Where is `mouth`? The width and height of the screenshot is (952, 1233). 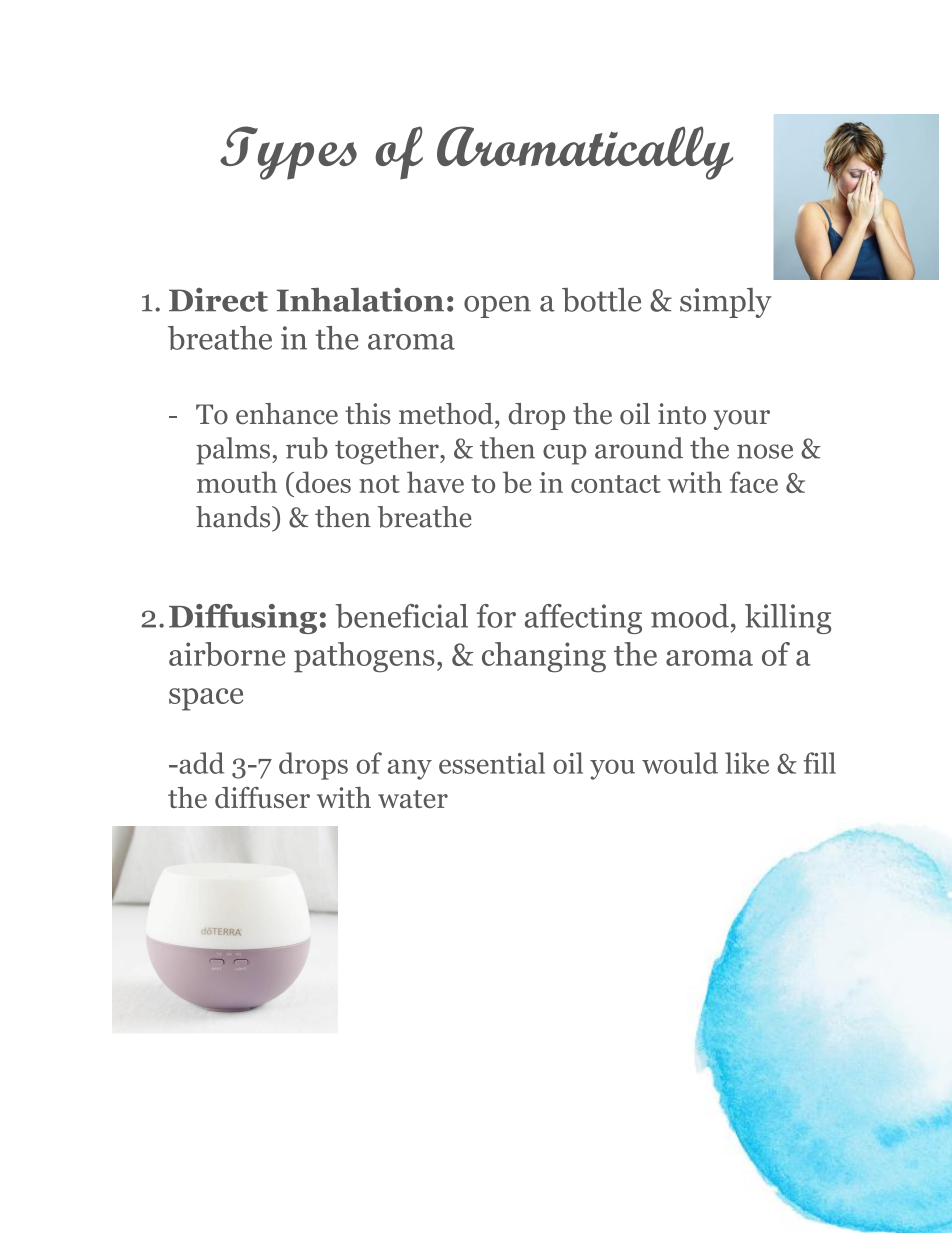
mouth is located at coordinates (237, 482).
